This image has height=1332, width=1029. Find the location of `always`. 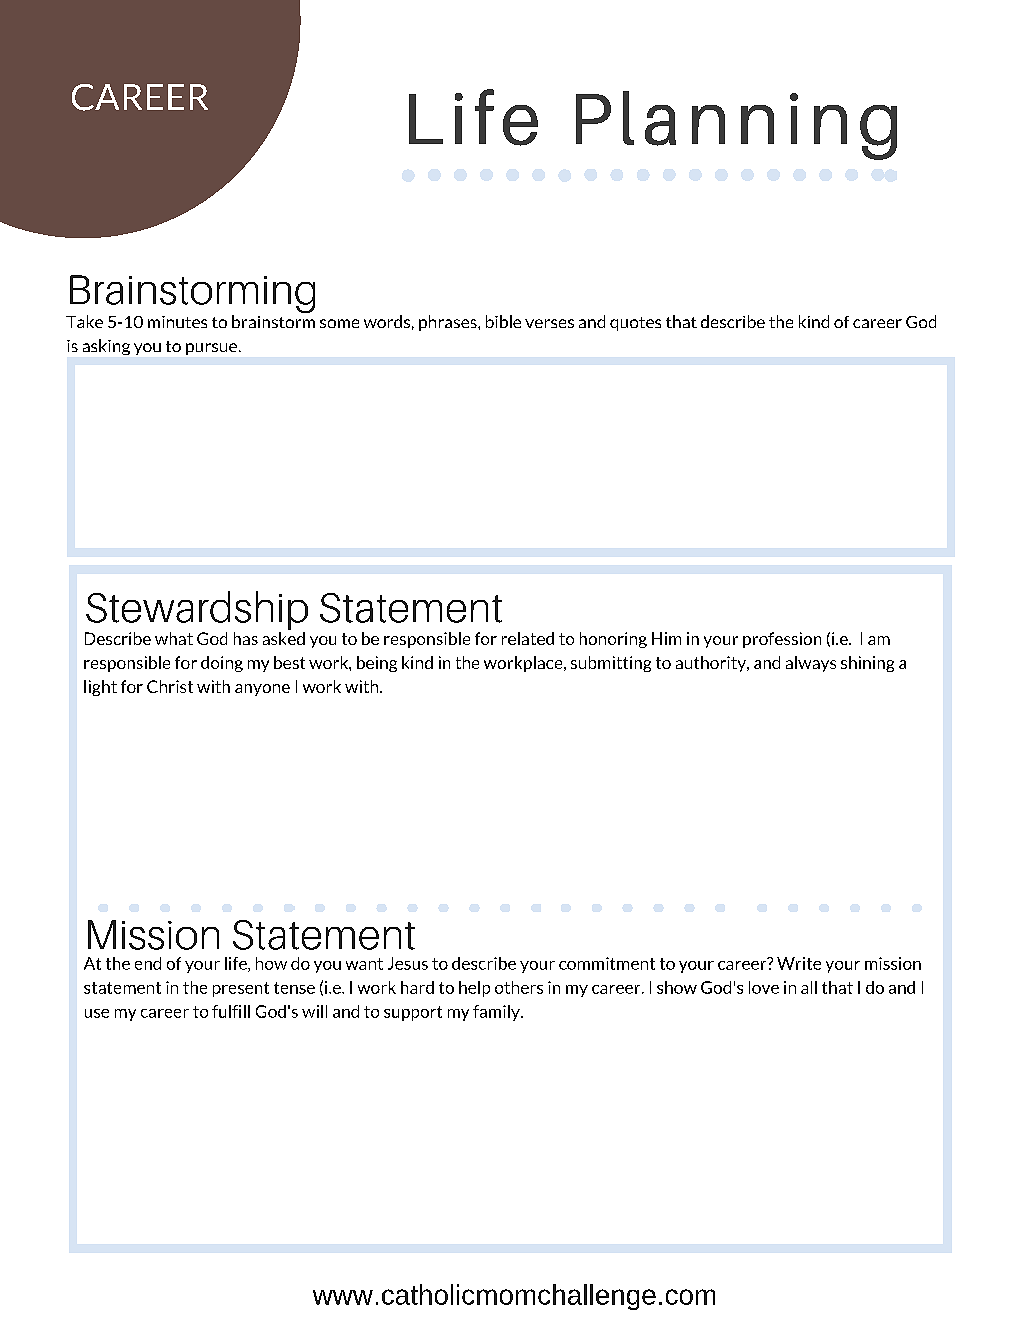

always is located at coordinates (811, 664).
